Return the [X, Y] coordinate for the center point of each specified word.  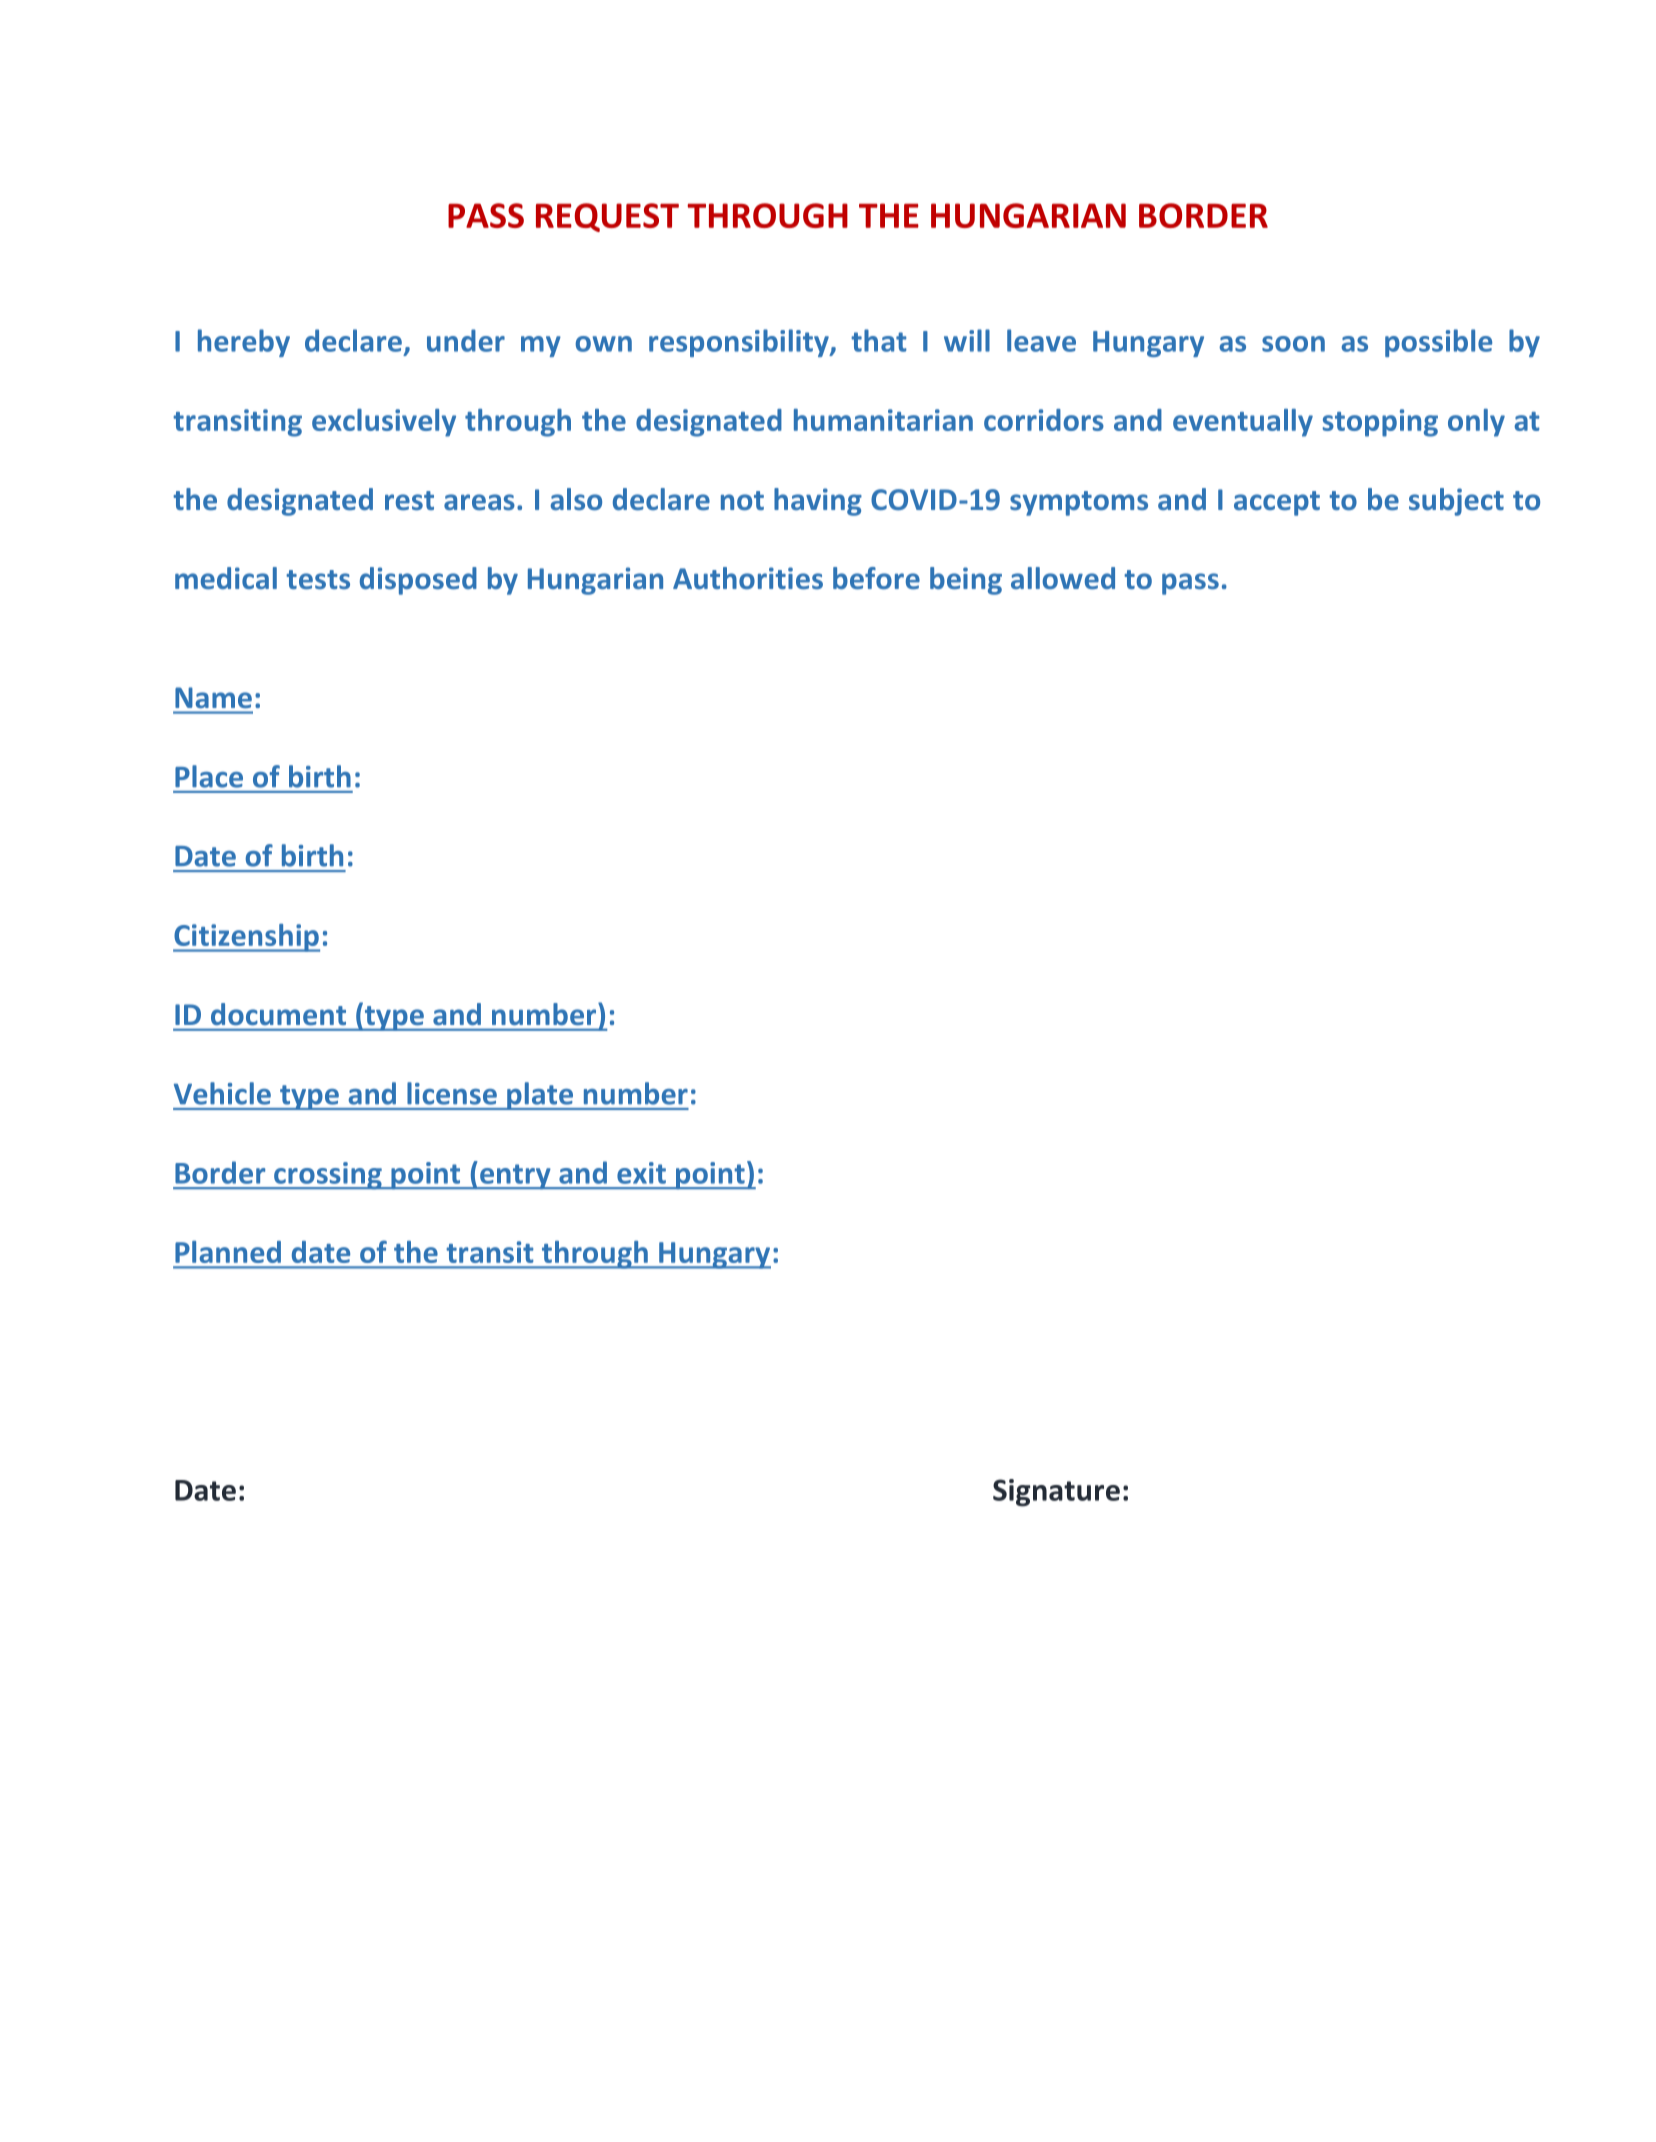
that [879, 340]
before [876, 578]
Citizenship [246, 938]
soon [1293, 344]
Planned [228, 1252]
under [466, 340]
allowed [1063, 578]
